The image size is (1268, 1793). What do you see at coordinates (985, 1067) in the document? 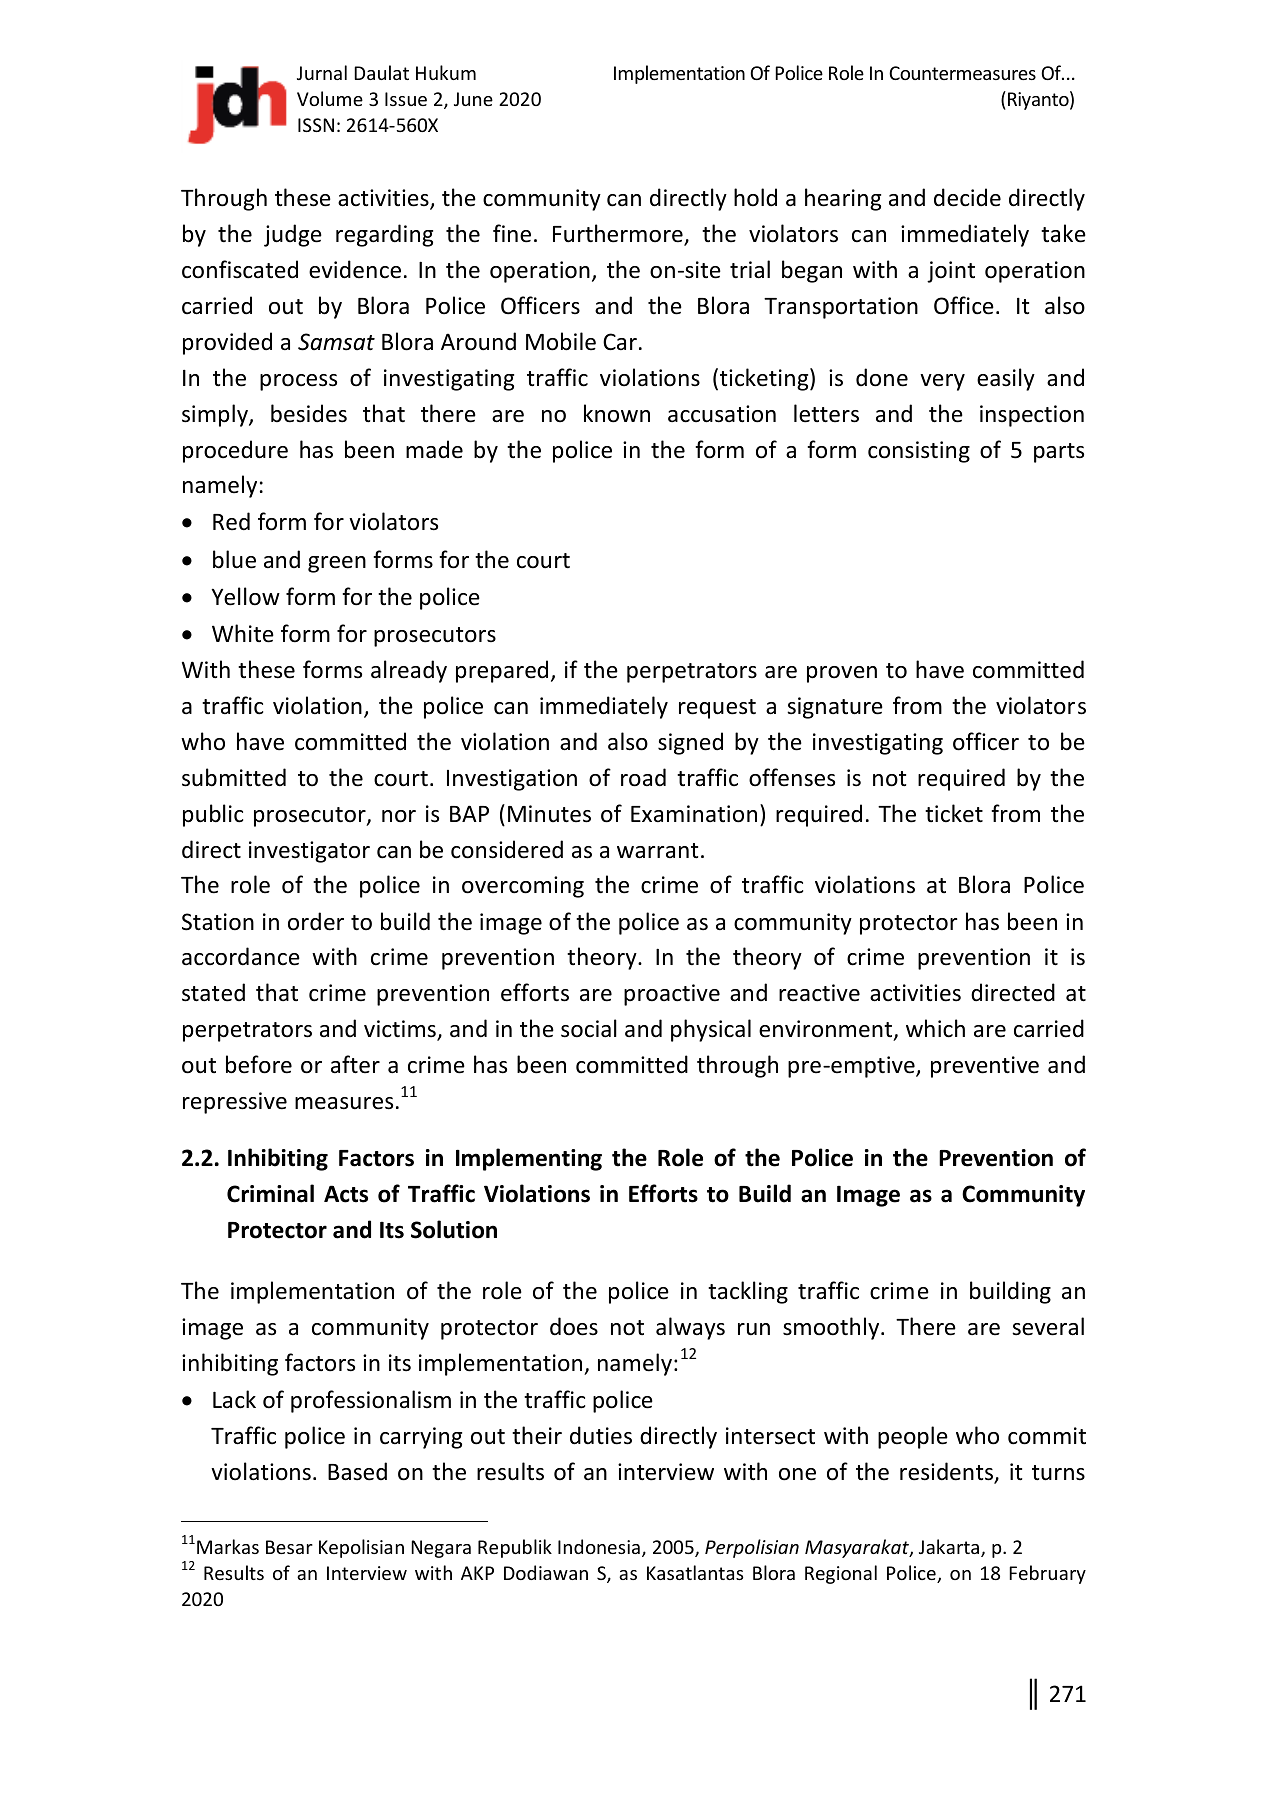
I see `preventive` at bounding box center [985, 1067].
